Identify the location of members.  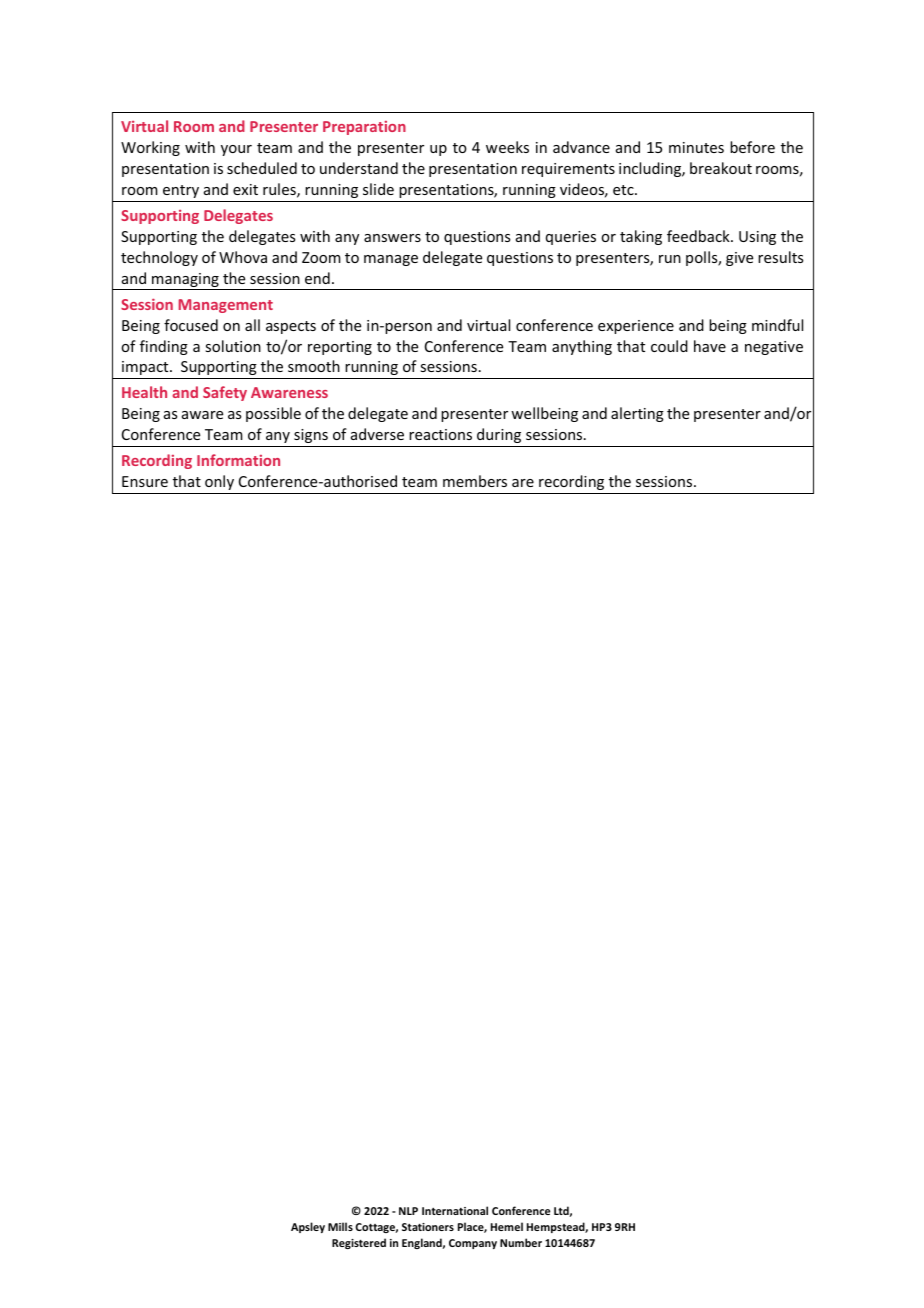
(475, 481).
